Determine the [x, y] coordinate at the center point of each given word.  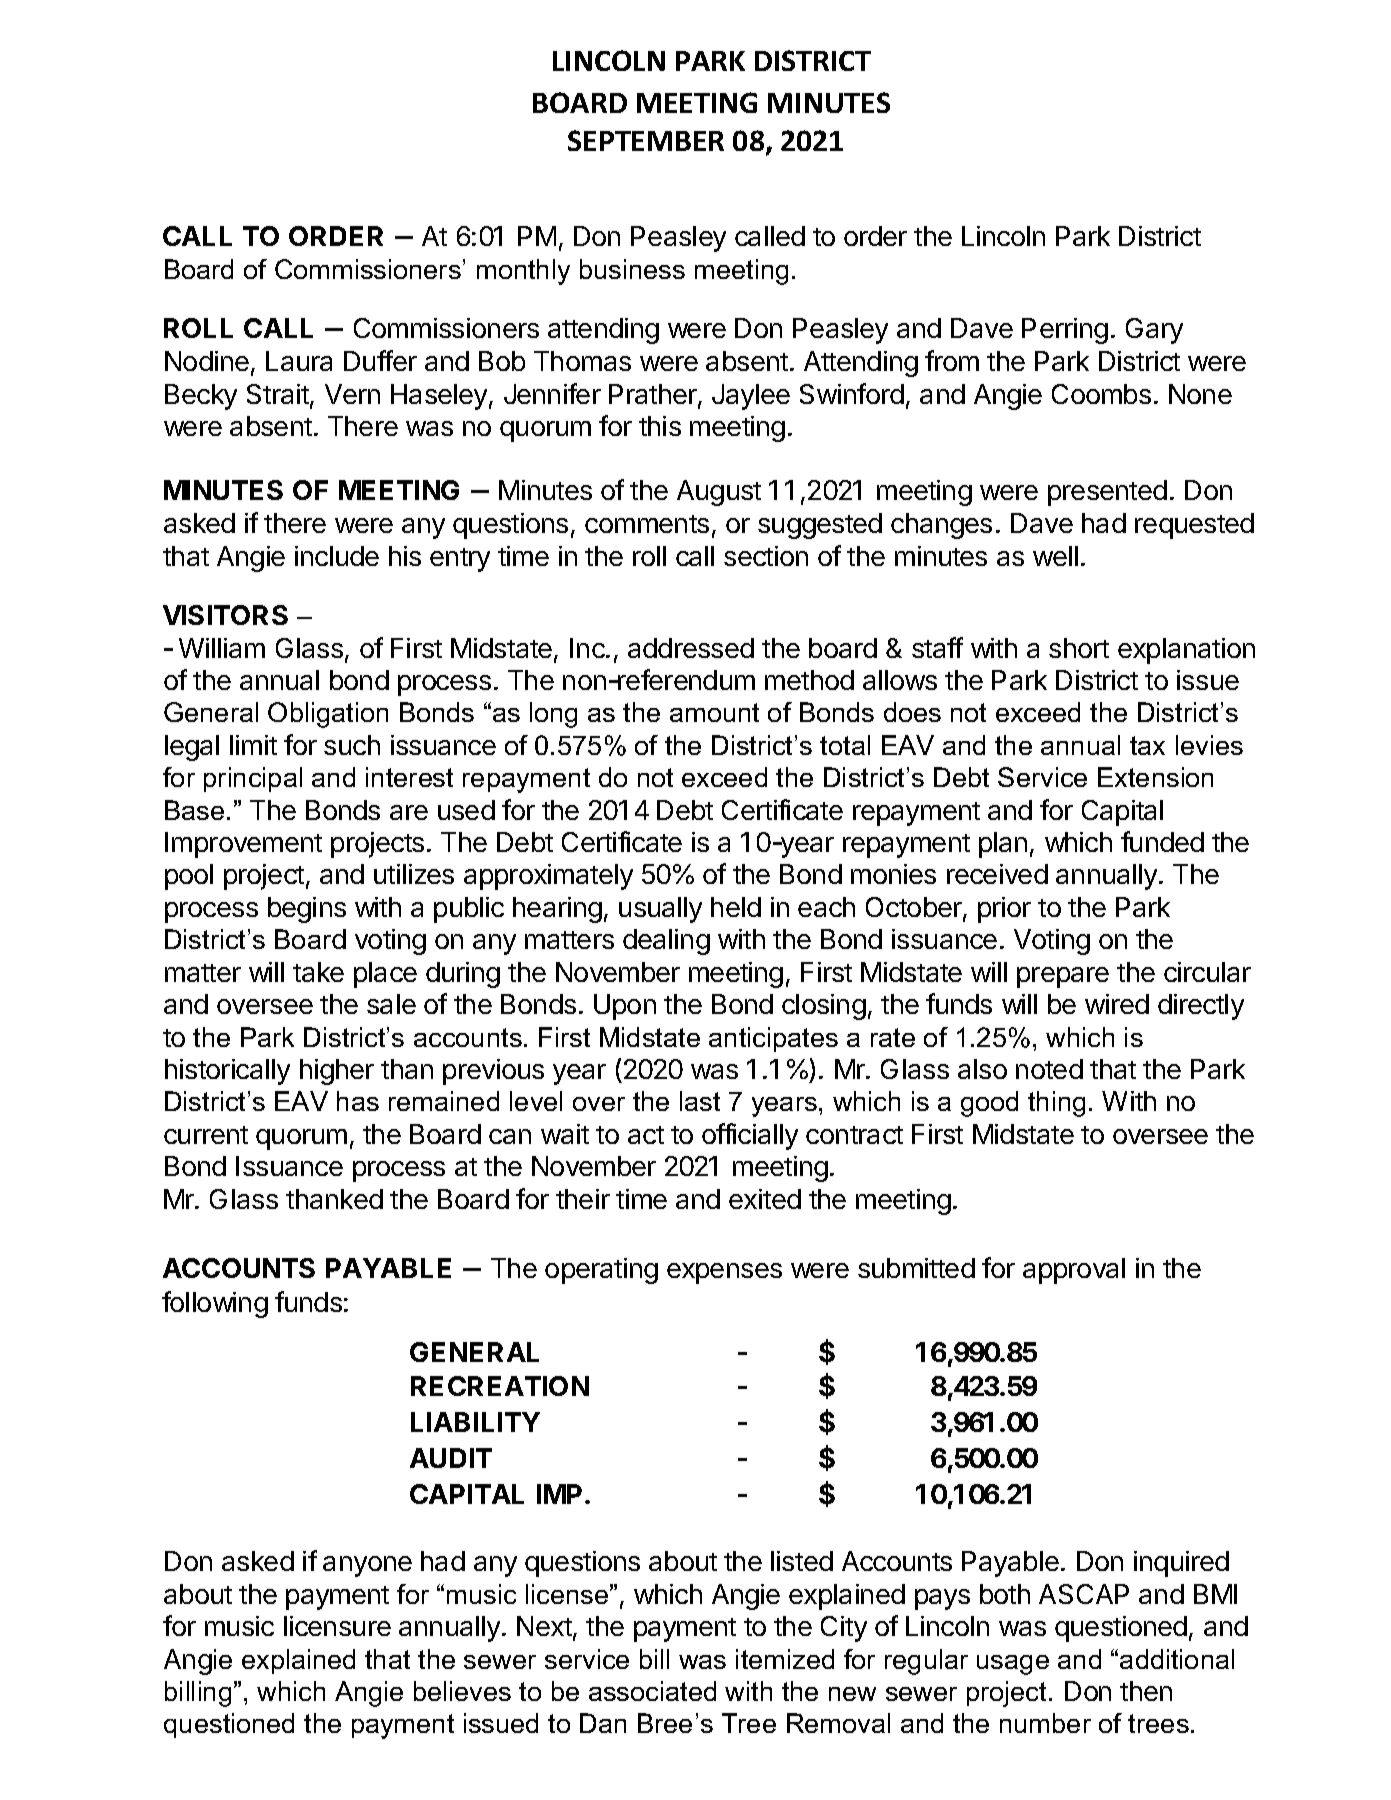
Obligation [328, 715]
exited [765, 1199]
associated [652, 1691]
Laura [299, 361]
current [206, 1135]
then [1146, 1691]
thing [1056, 1104]
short [1079, 648]
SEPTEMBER [646, 140]
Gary [1154, 331]
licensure [337, 1626]
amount [714, 712]
